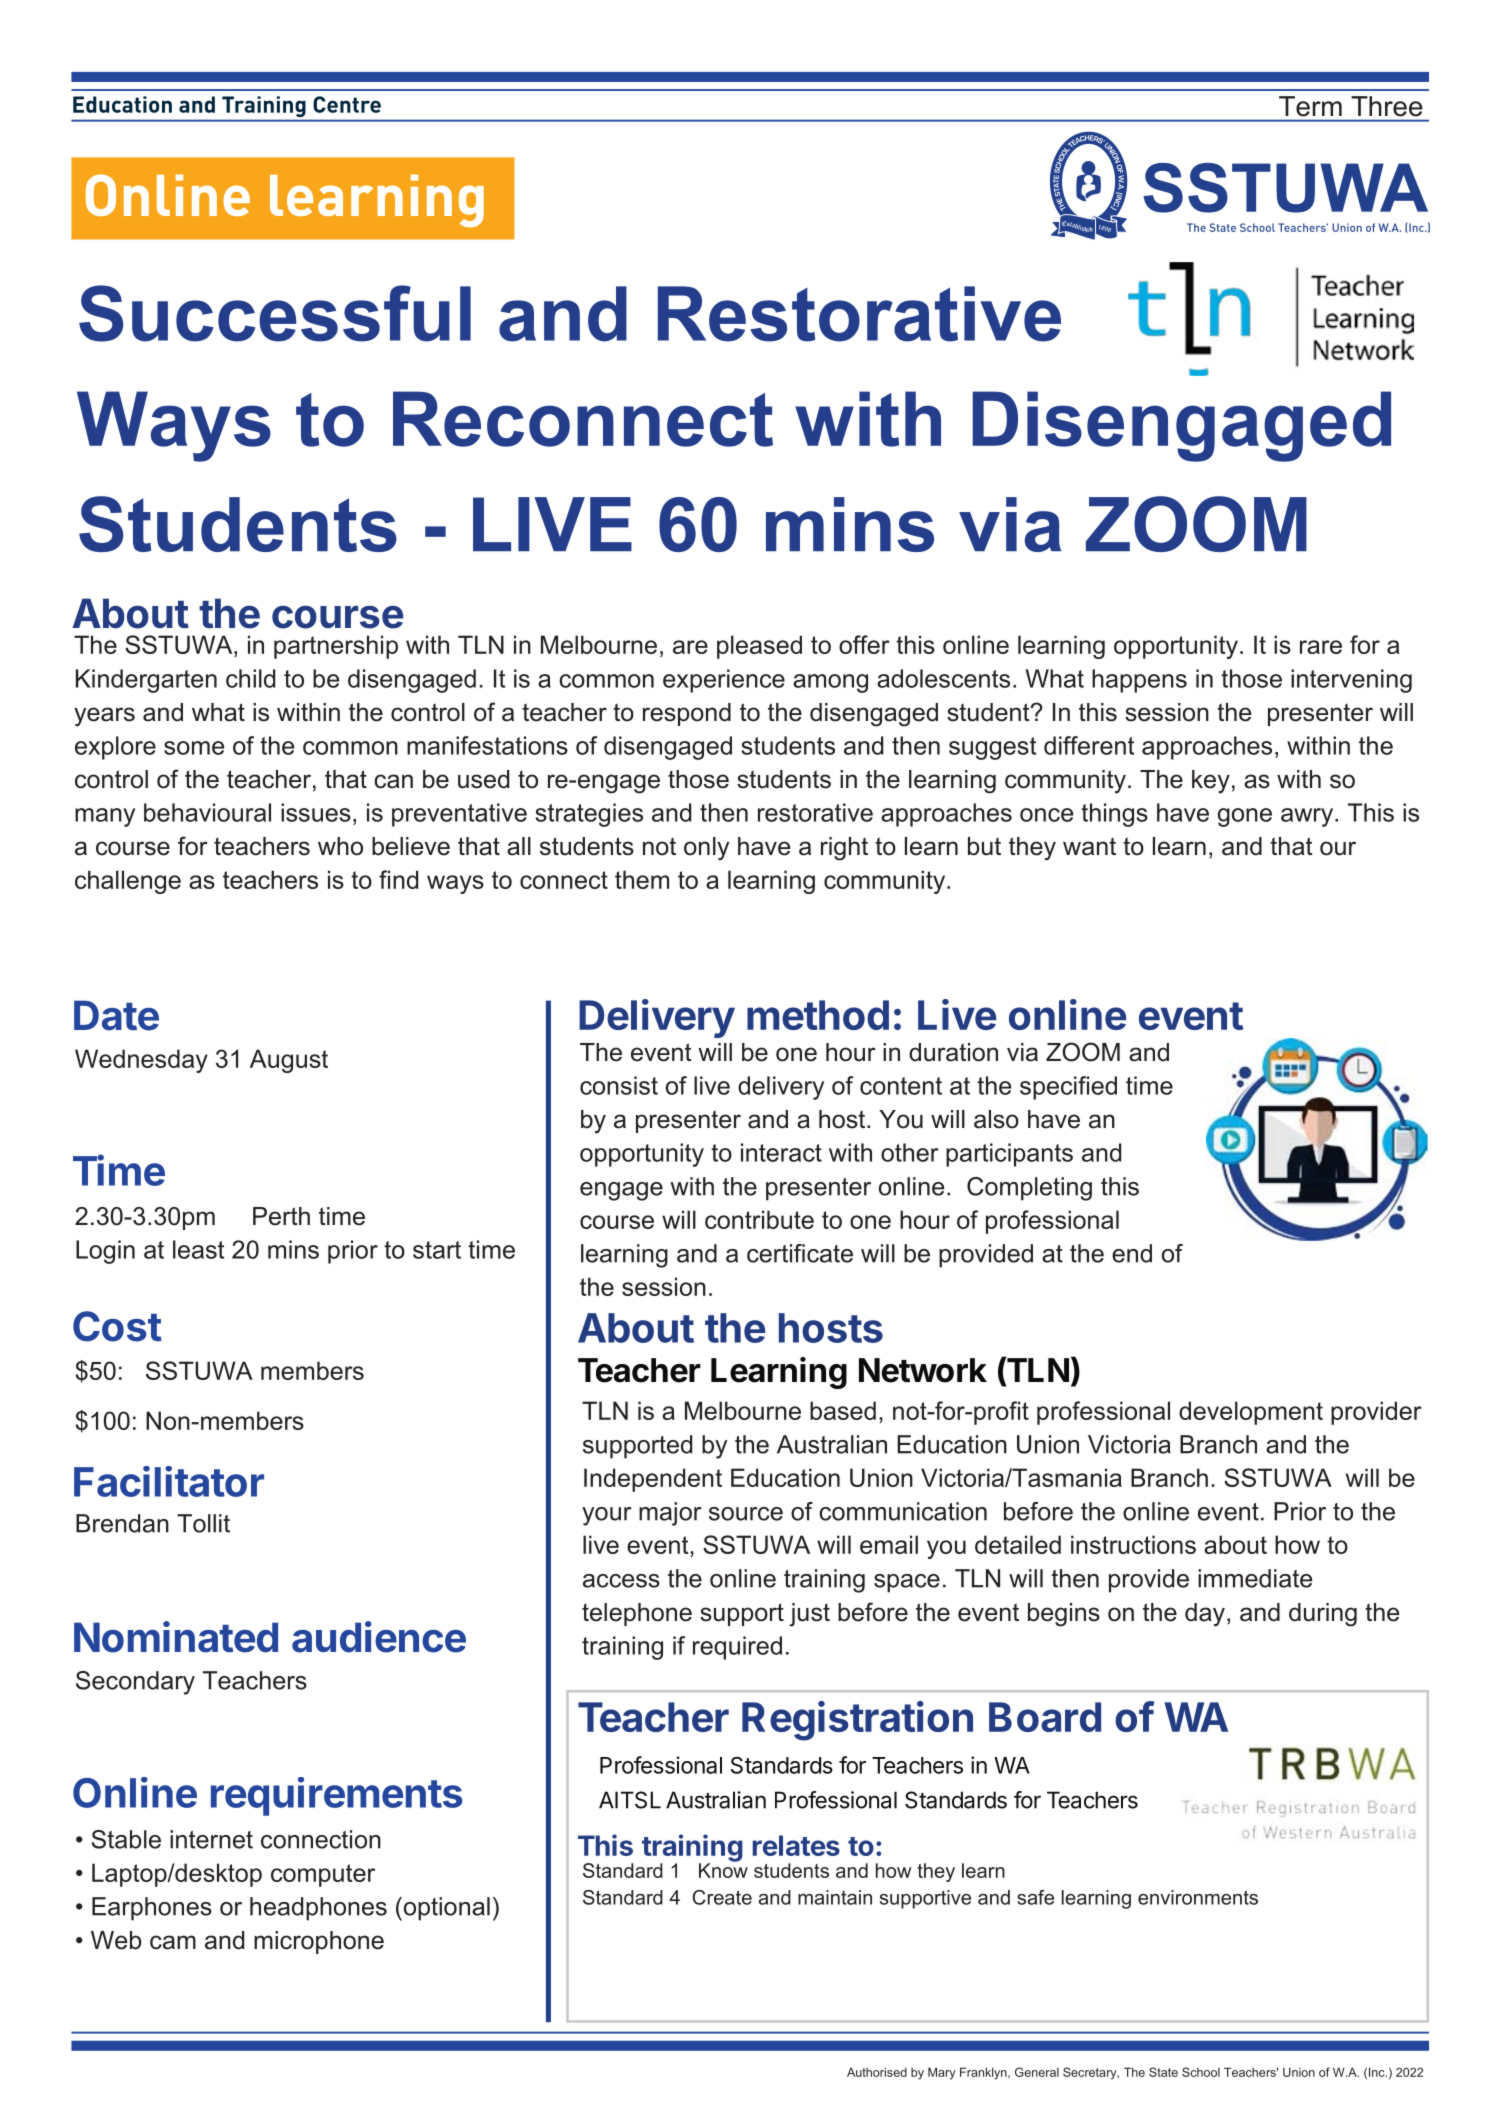  Describe the element at coordinates (1310, 106) in the screenshot. I see `Term` at that location.
